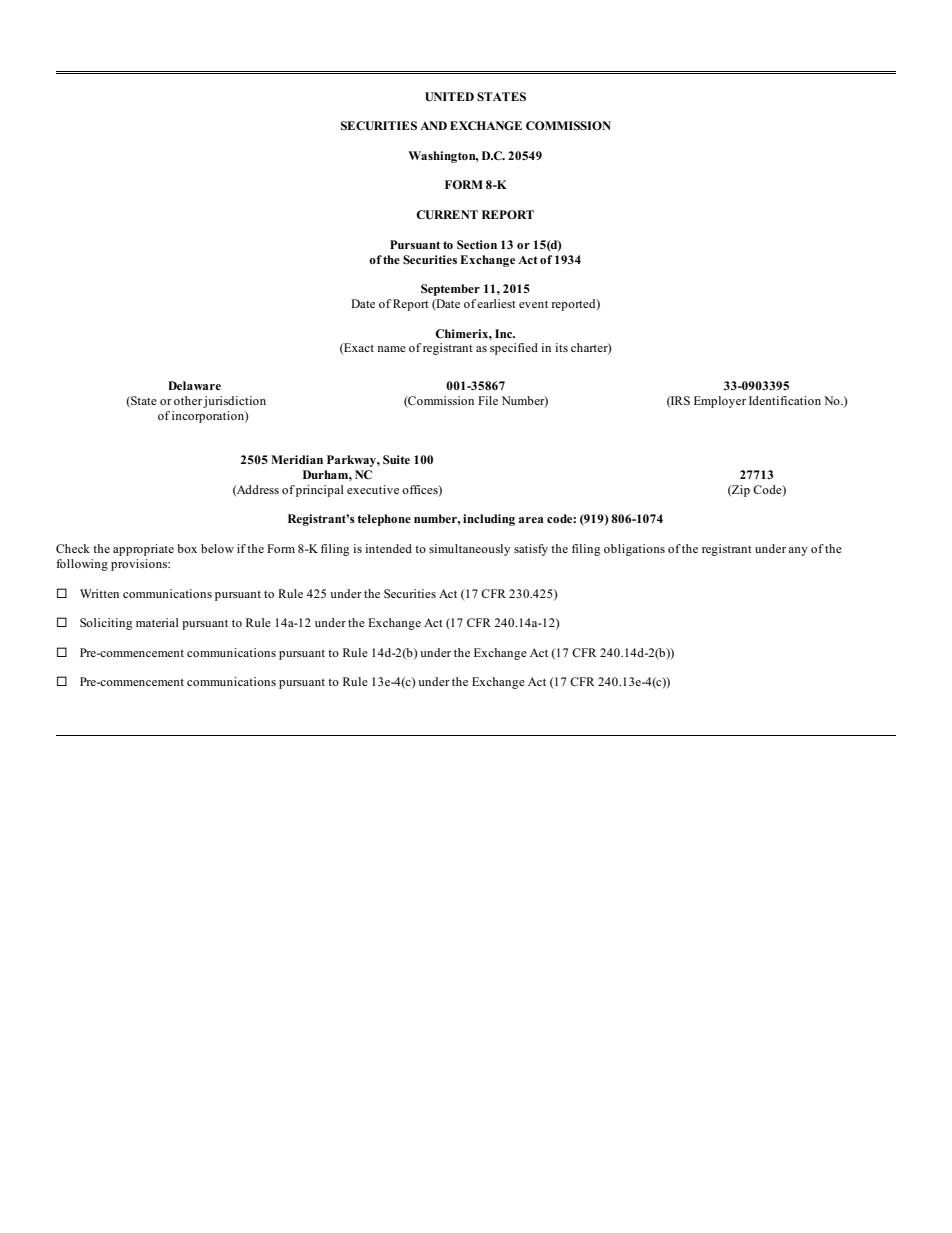 The height and width of the page is (1233, 952). I want to click on simultaneously, so click(469, 550).
